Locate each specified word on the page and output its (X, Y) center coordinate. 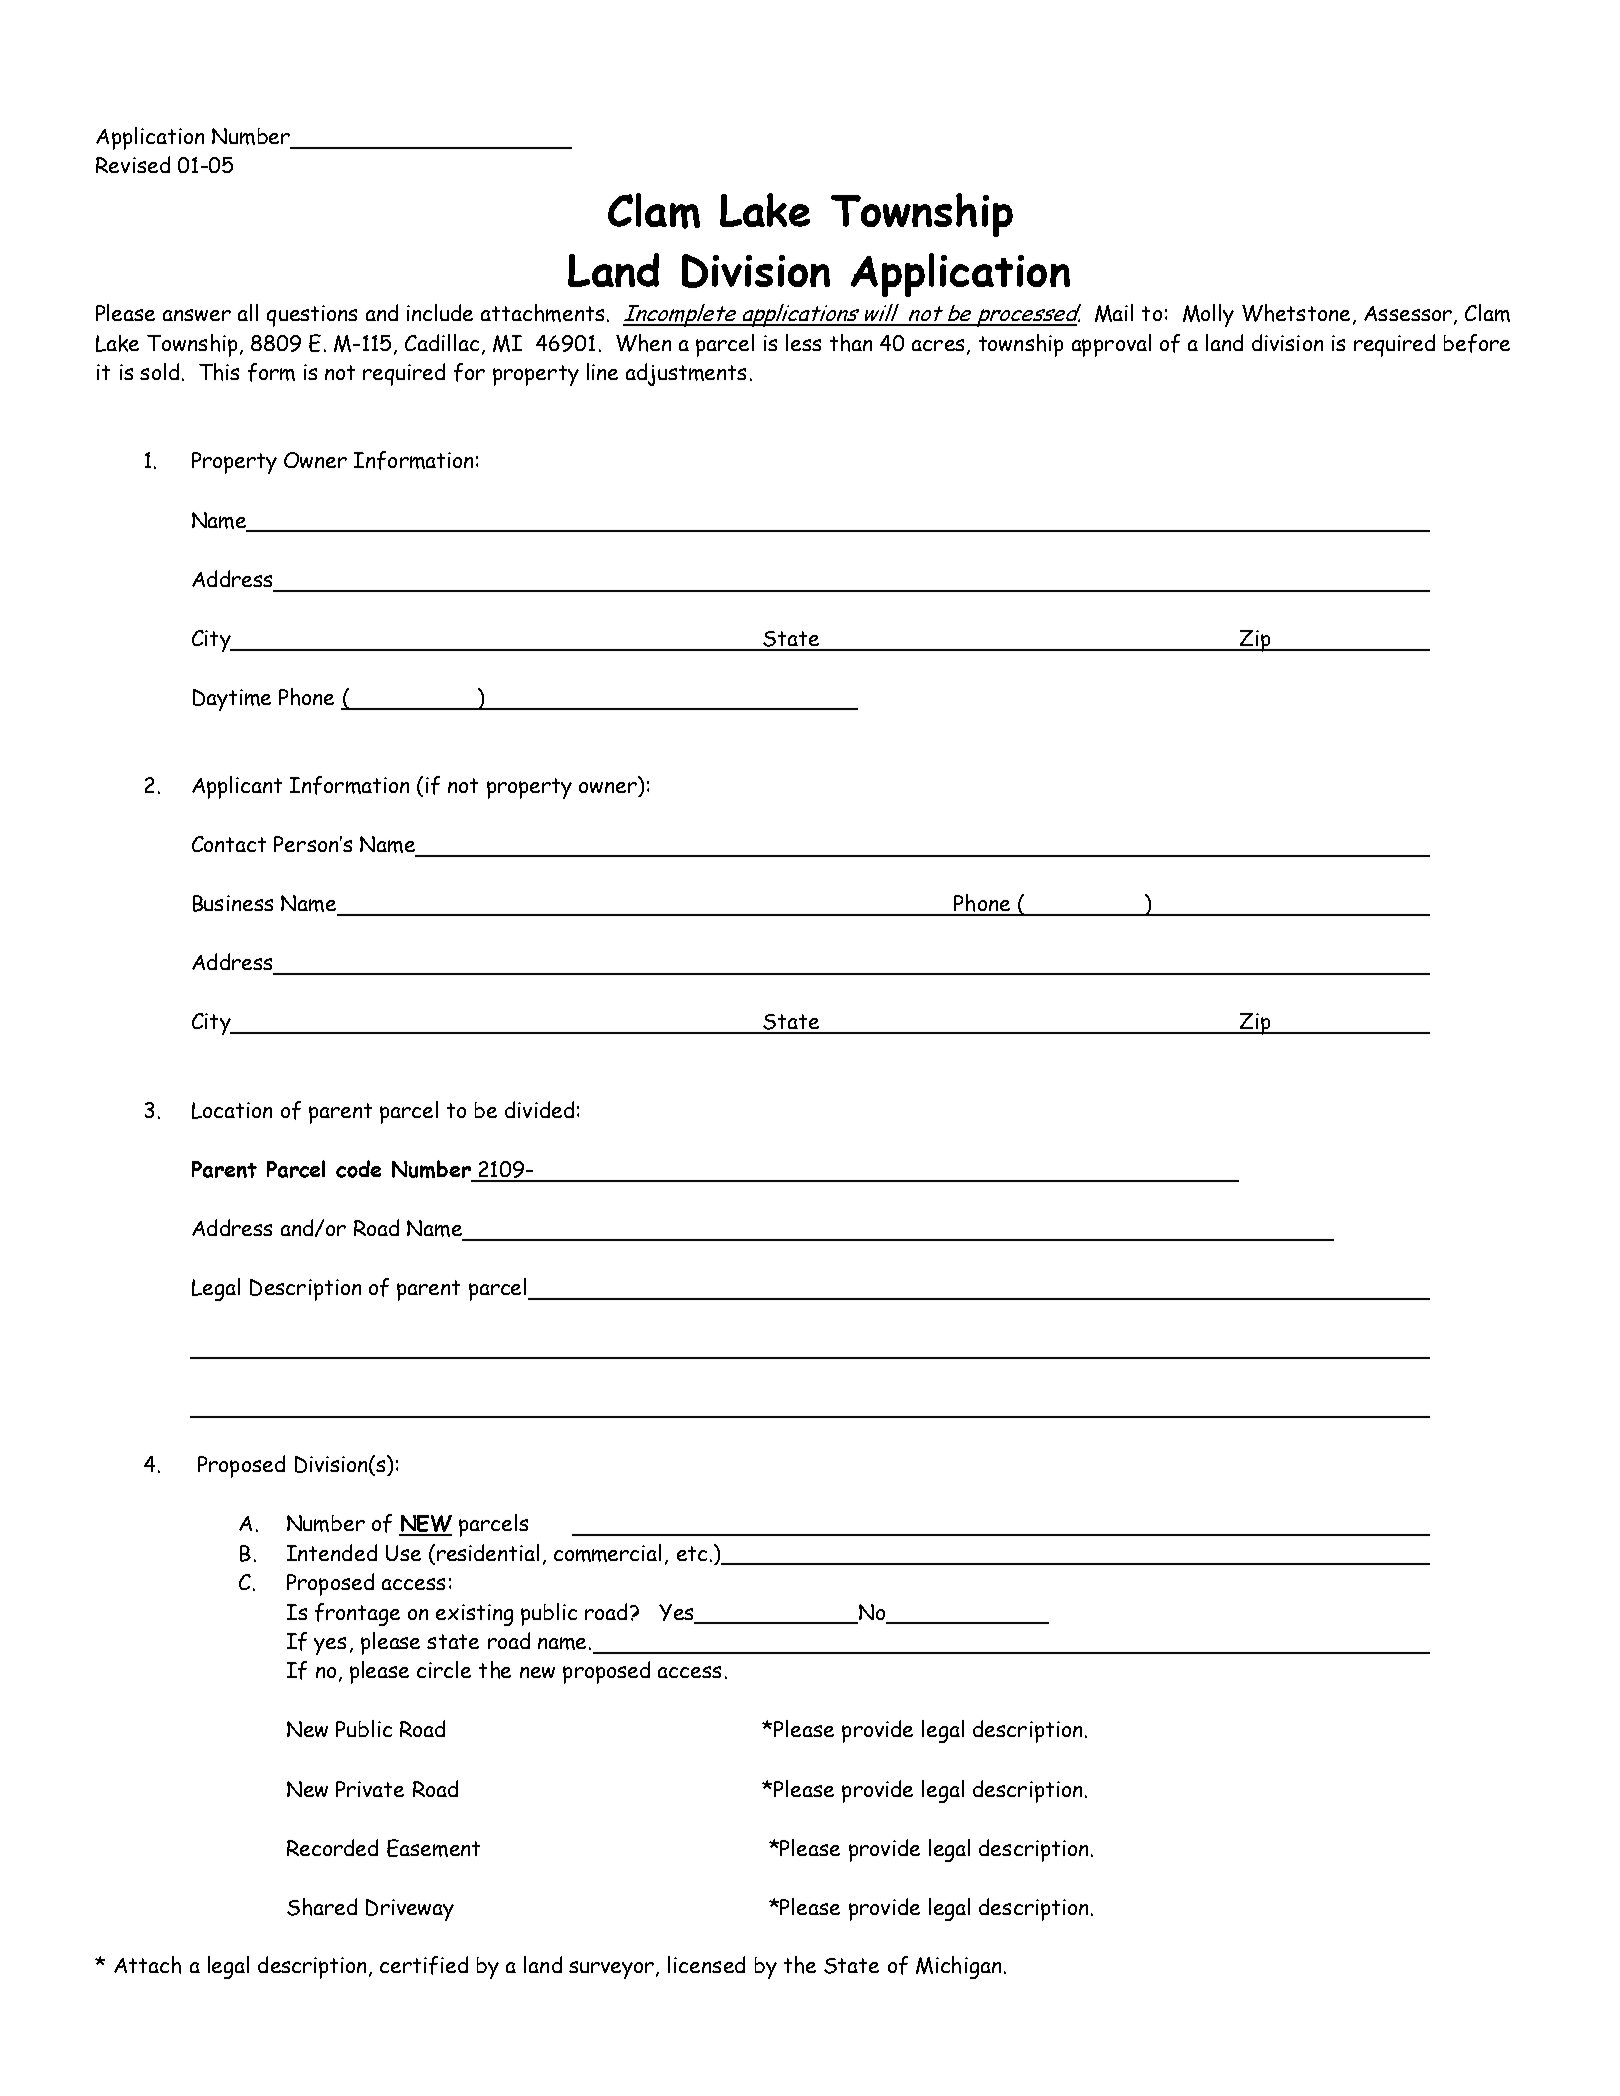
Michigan (958, 1967)
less (803, 342)
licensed (706, 1964)
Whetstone (1296, 313)
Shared (322, 1907)
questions (312, 316)
